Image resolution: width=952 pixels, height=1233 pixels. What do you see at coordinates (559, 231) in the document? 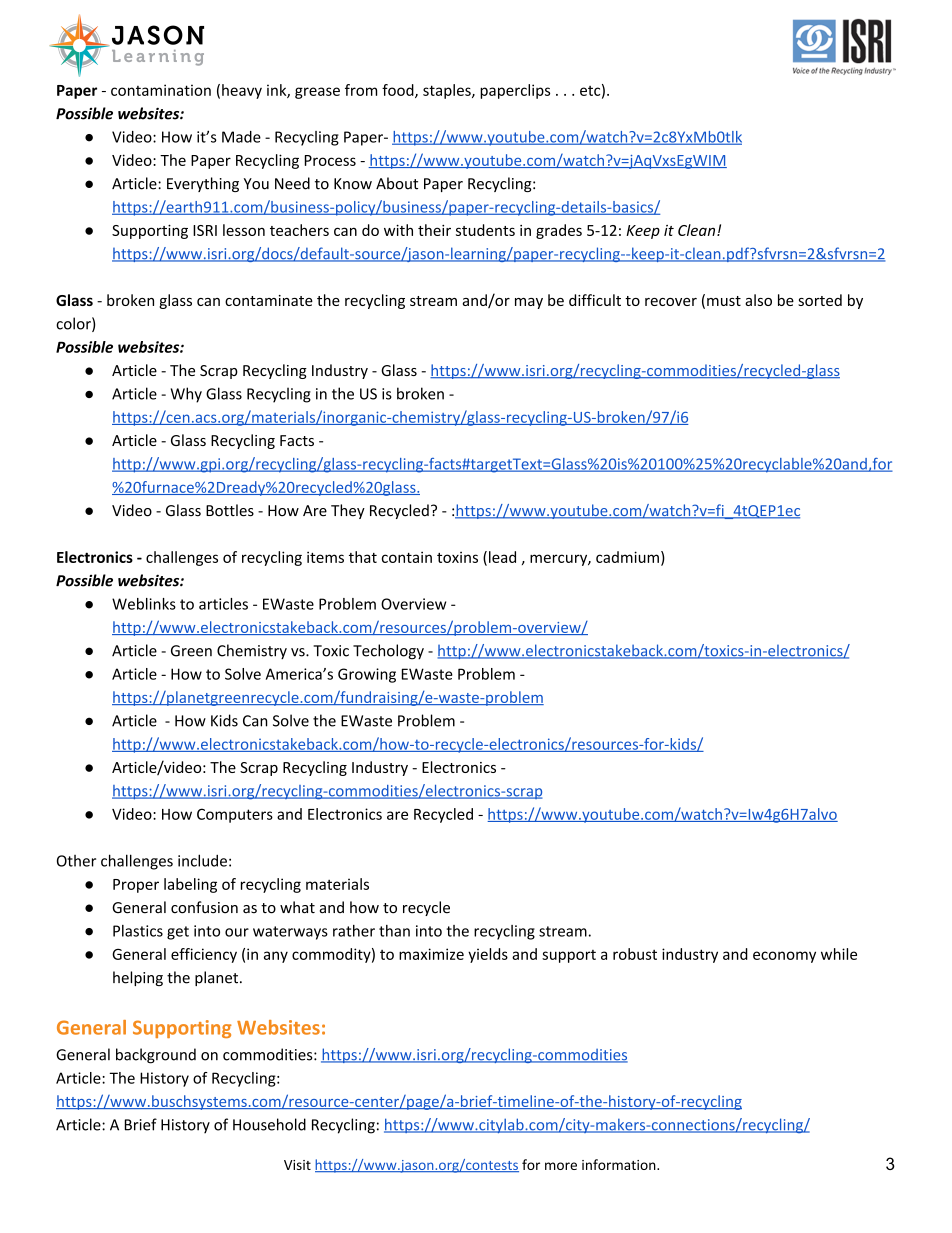
I see `grades` at bounding box center [559, 231].
